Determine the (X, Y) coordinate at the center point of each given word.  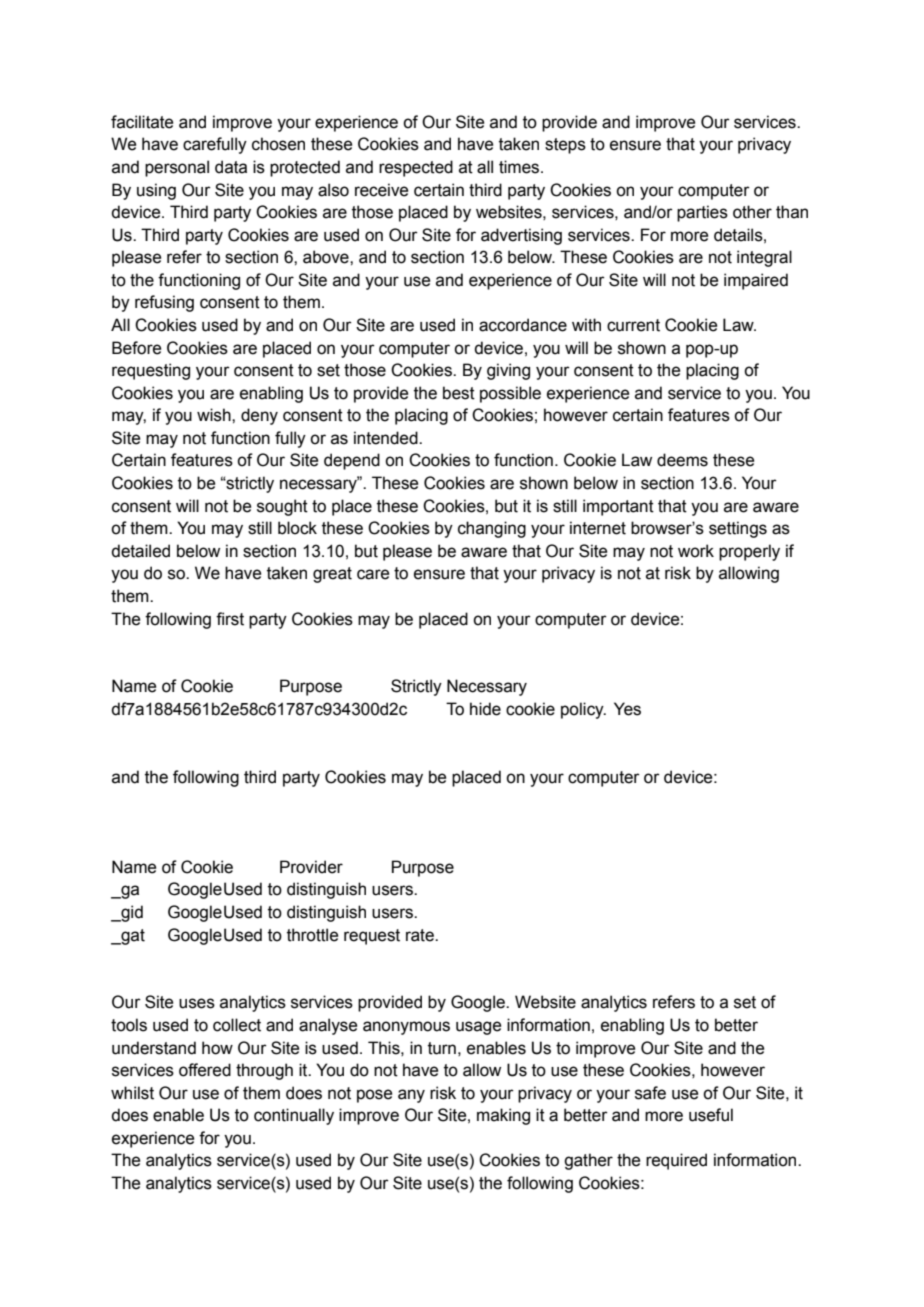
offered (205, 1070)
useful (711, 1115)
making (503, 1116)
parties (702, 213)
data (231, 167)
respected (416, 168)
